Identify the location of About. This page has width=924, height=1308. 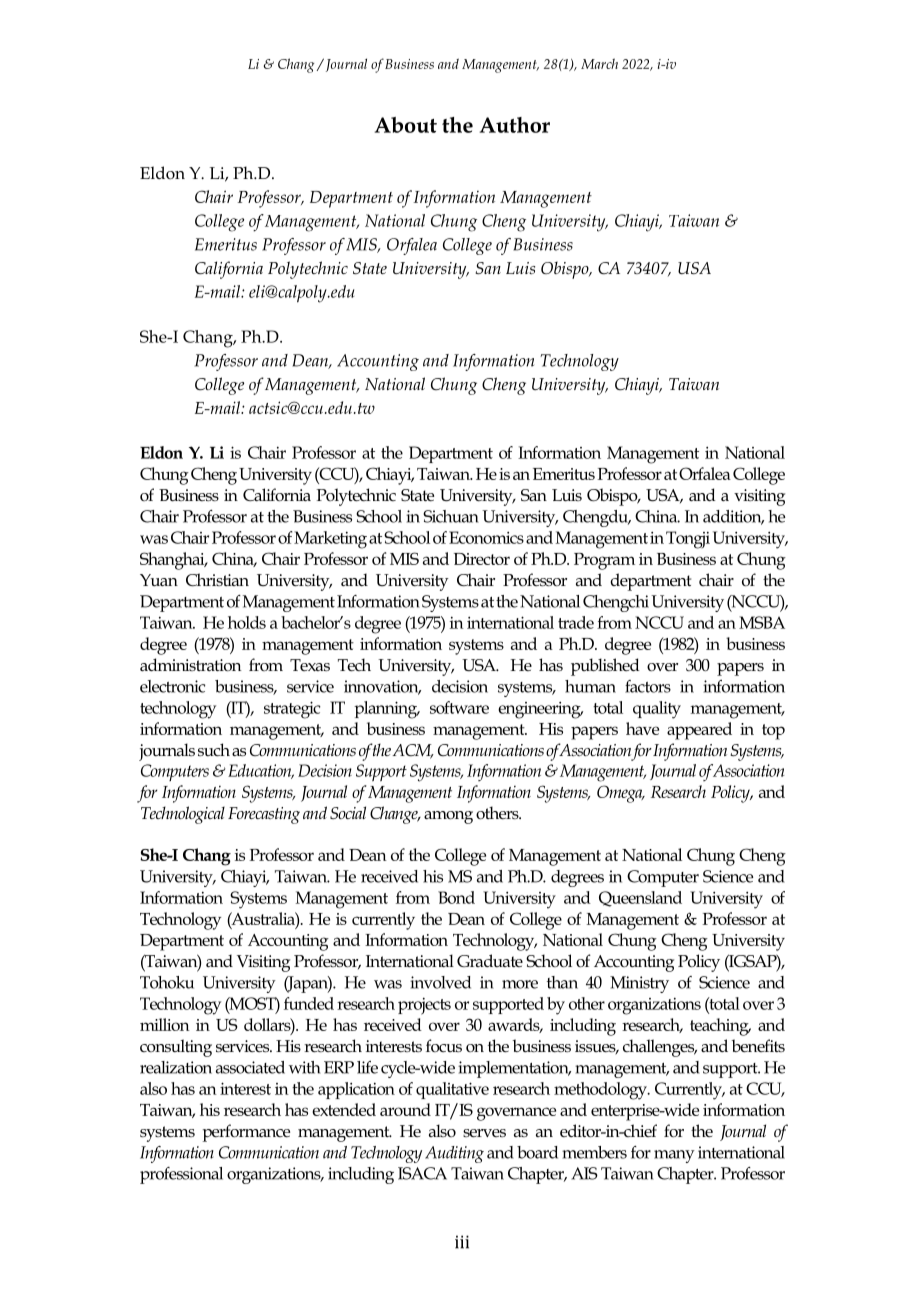
(406, 125).
